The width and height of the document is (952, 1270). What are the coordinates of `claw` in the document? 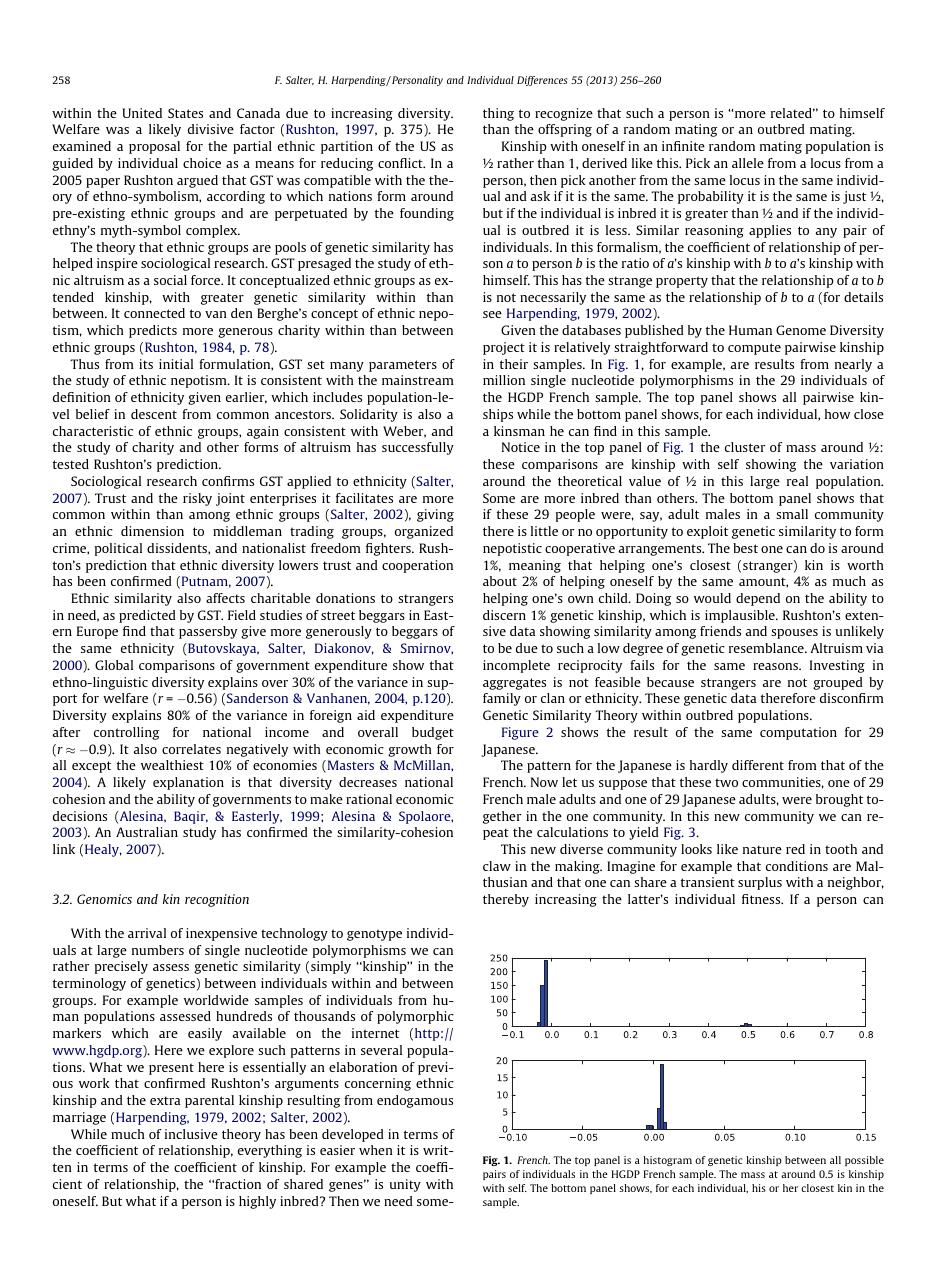 It's located at (497, 866).
